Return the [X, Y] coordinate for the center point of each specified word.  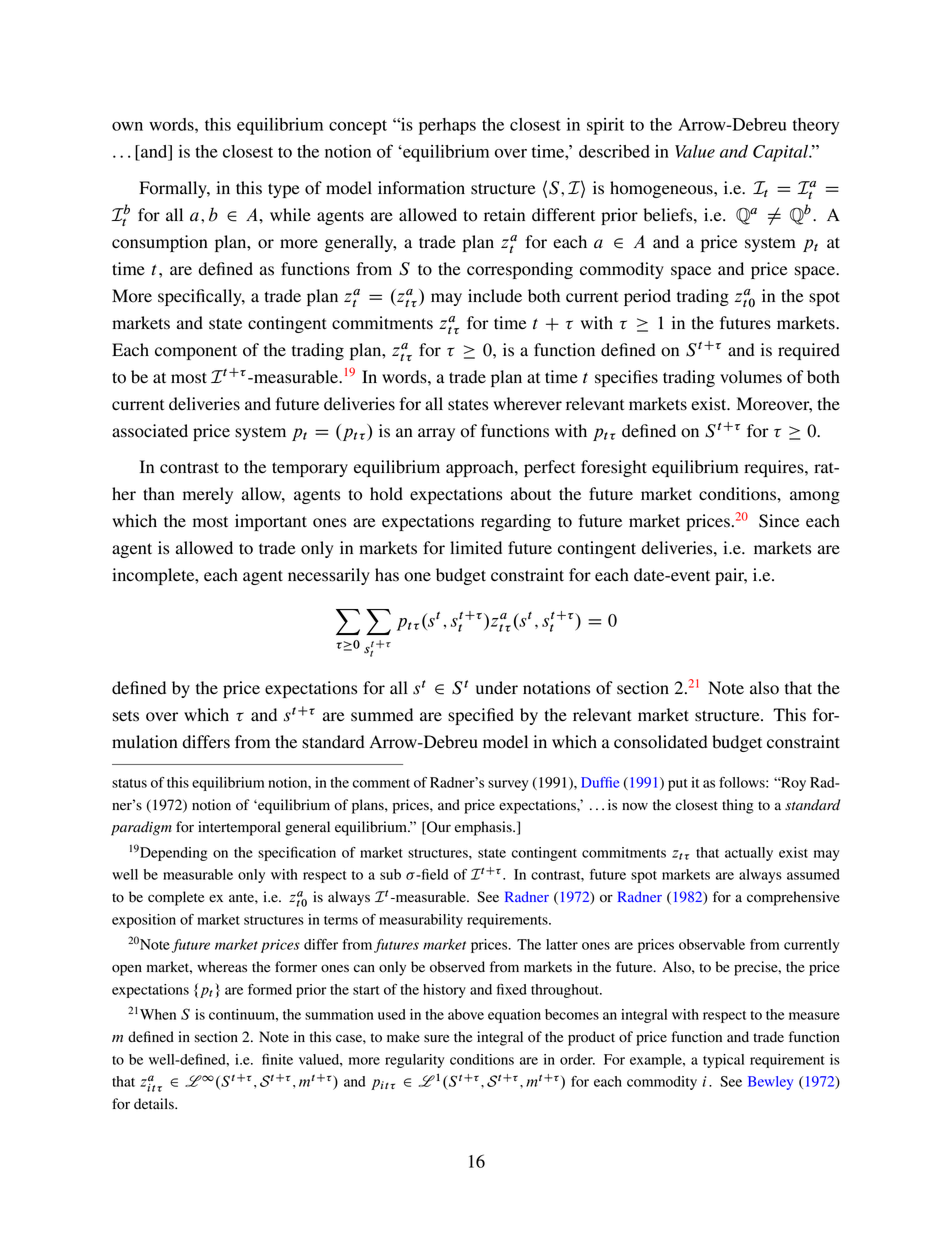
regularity [414, 1061]
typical [723, 1061]
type [284, 190]
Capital [782, 153]
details [155, 1104]
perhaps [447, 126]
